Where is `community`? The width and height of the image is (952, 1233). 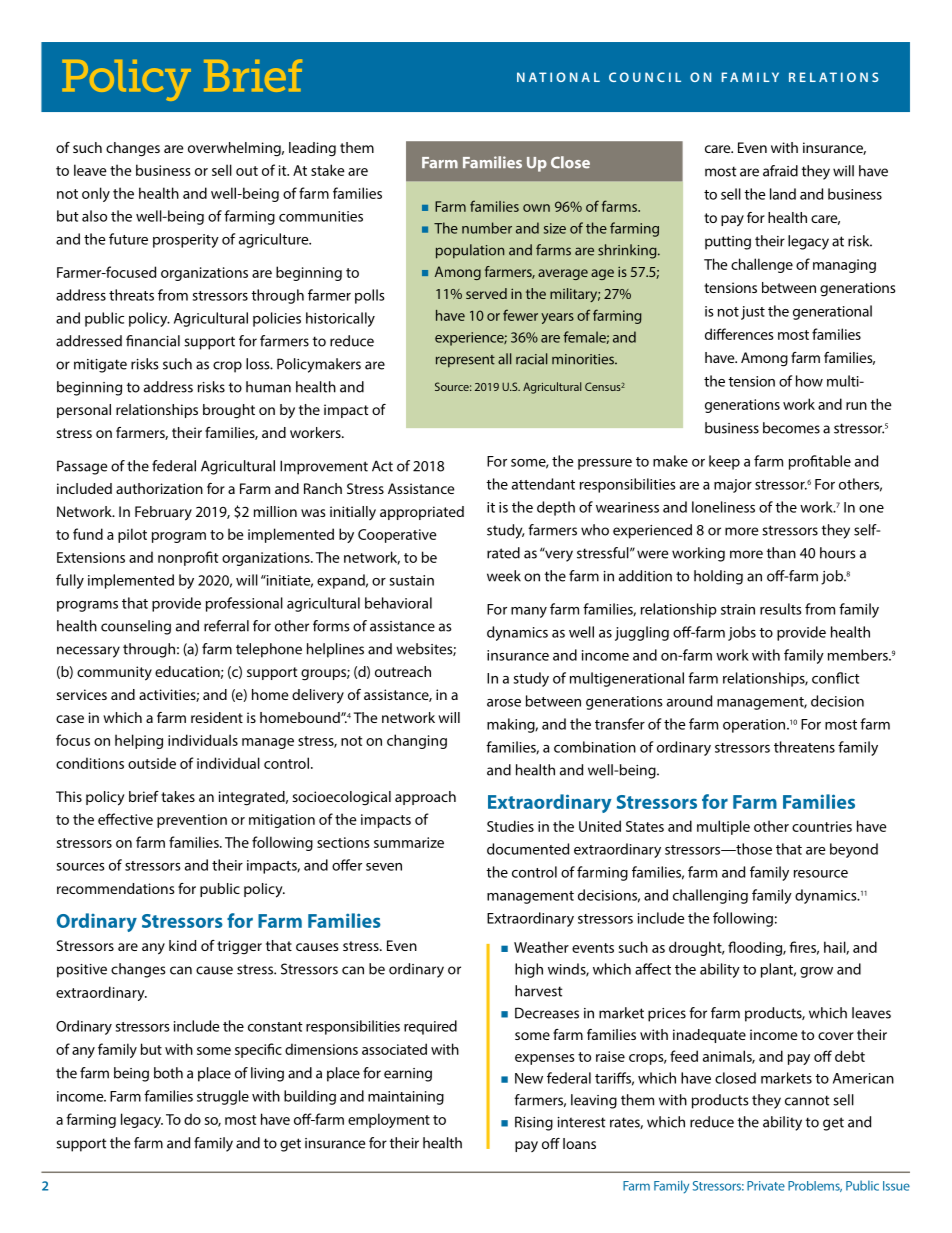
community is located at coordinates (114, 673).
